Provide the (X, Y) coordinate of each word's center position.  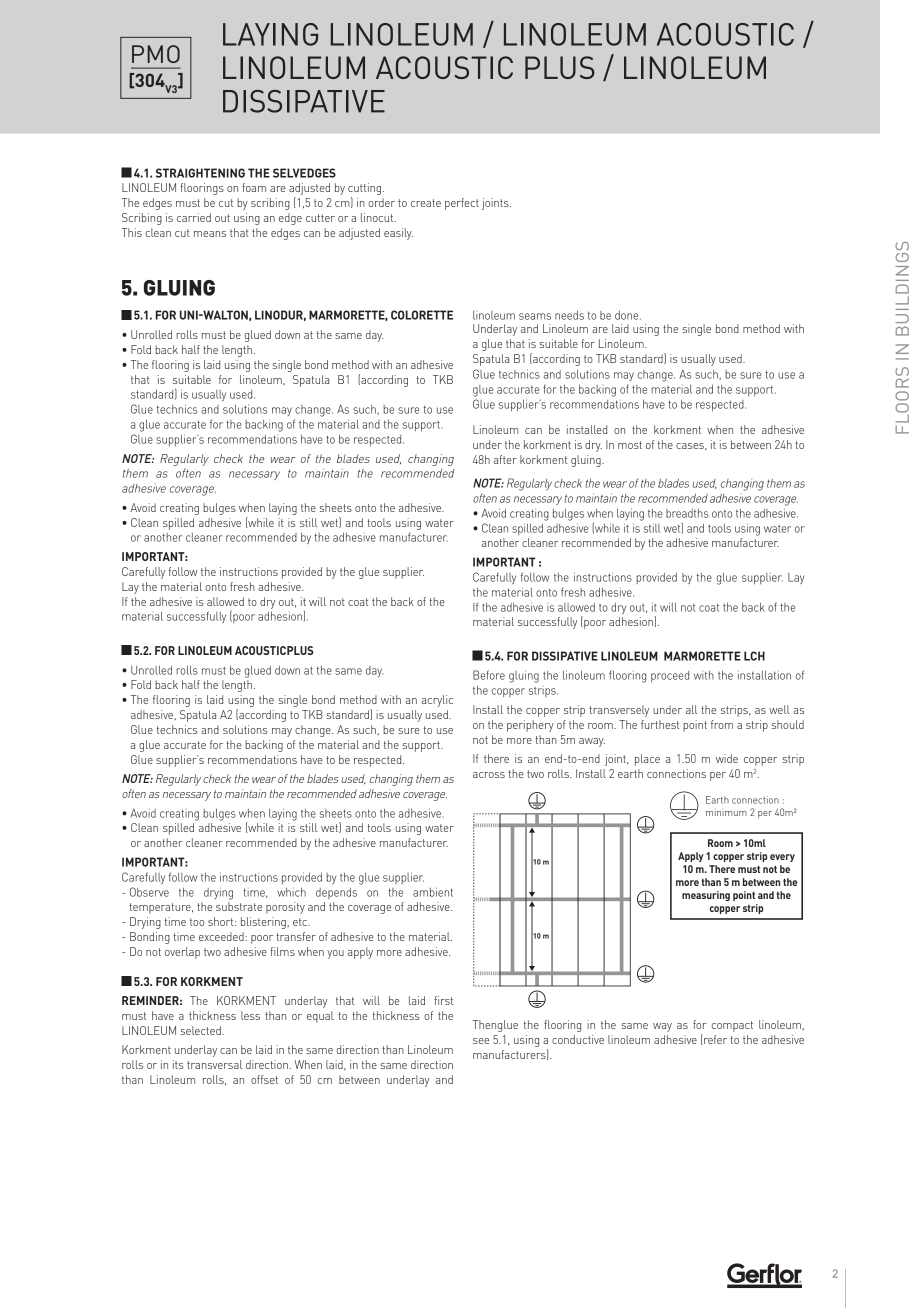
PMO (156, 54)
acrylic (437, 701)
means (210, 234)
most (630, 445)
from (722, 724)
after (505, 459)
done (628, 315)
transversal (214, 1064)
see (481, 1041)
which (291, 892)
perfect (462, 204)
